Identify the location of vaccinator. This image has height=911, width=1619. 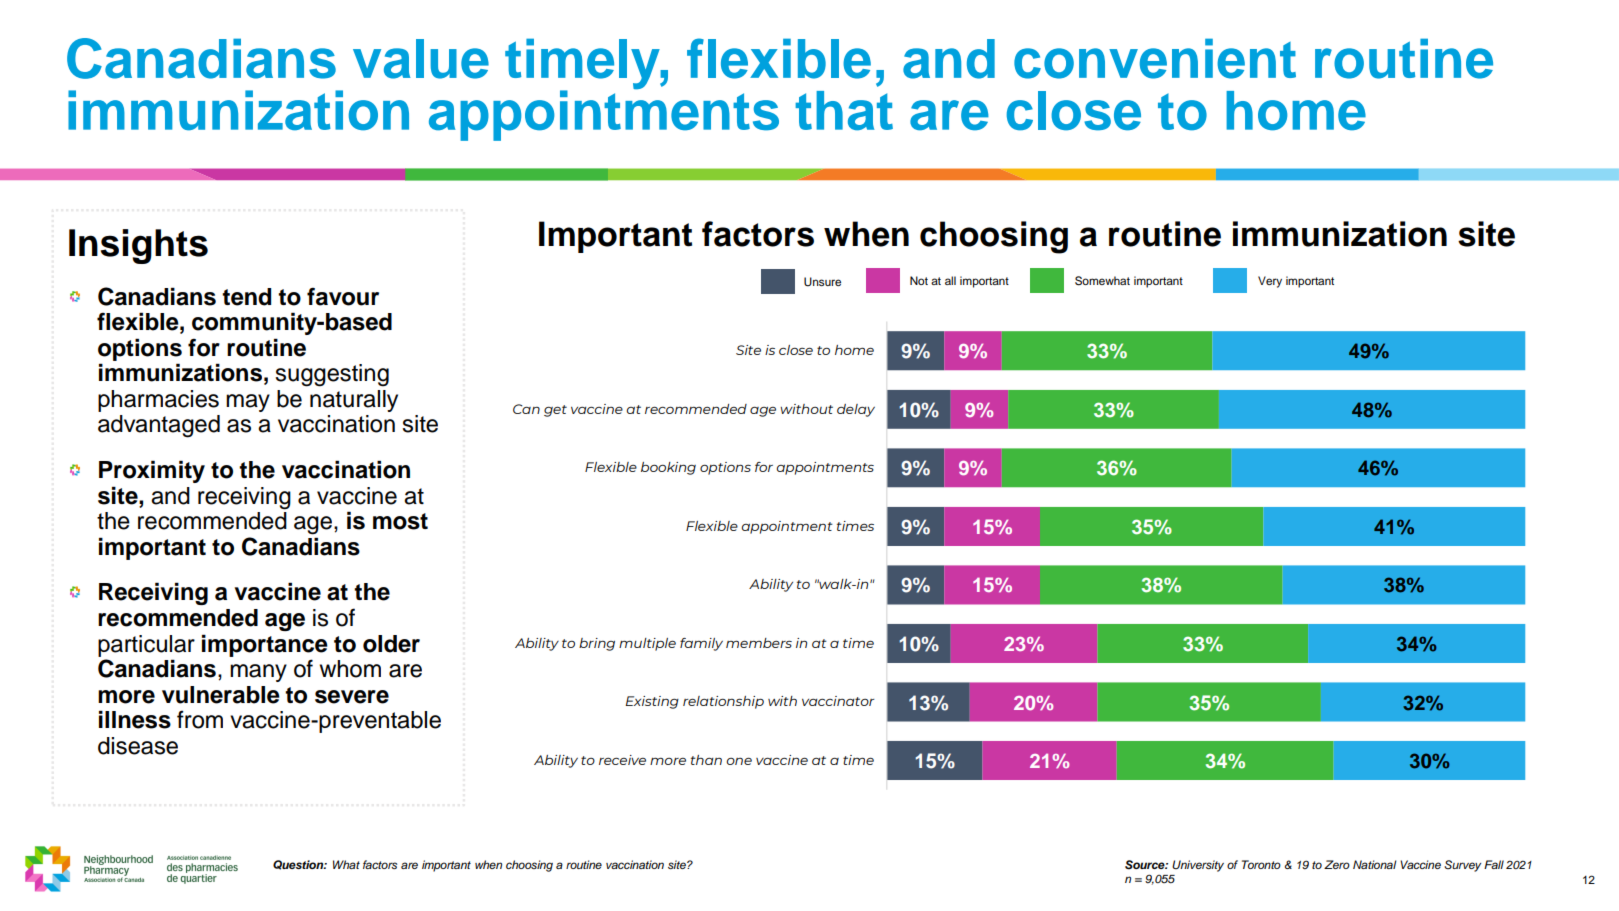
(838, 701).
